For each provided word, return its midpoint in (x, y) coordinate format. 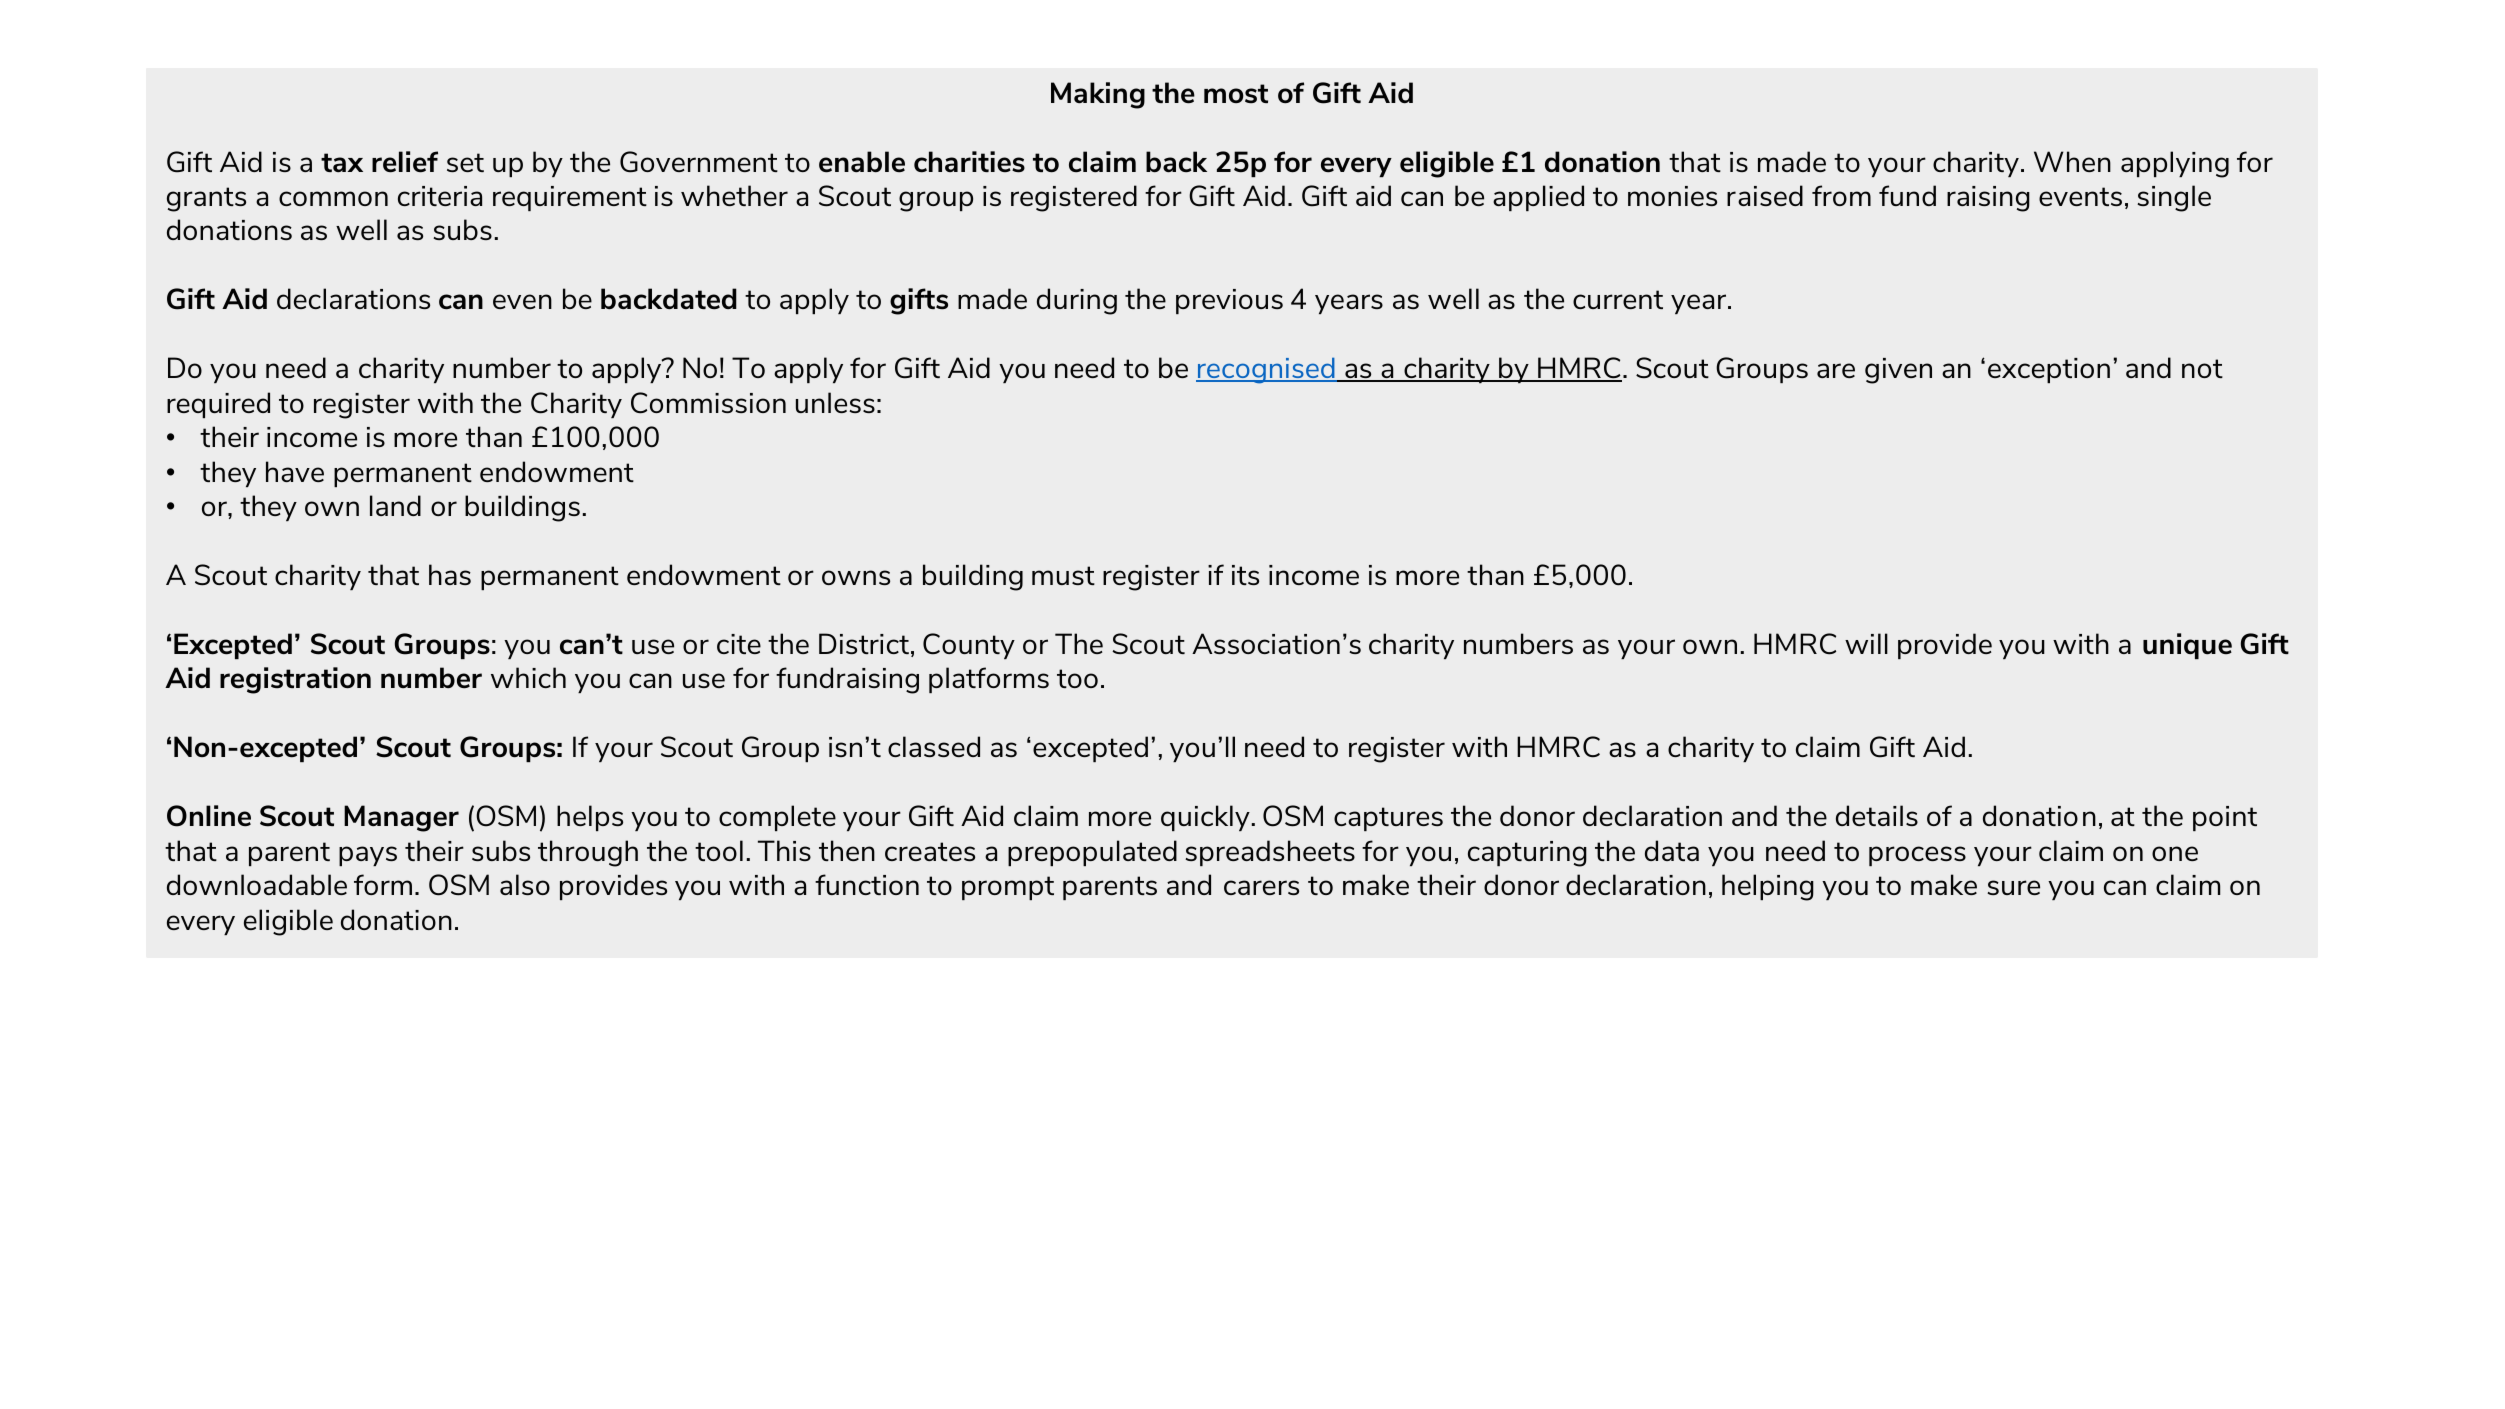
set (465, 162)
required (218, 405)
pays (368, 856)
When (2072, 161)
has (450, 574)
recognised (1266, 370)
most (1236, 94)
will (1866, 643)
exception (2049, 370)
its (1245, 575)
